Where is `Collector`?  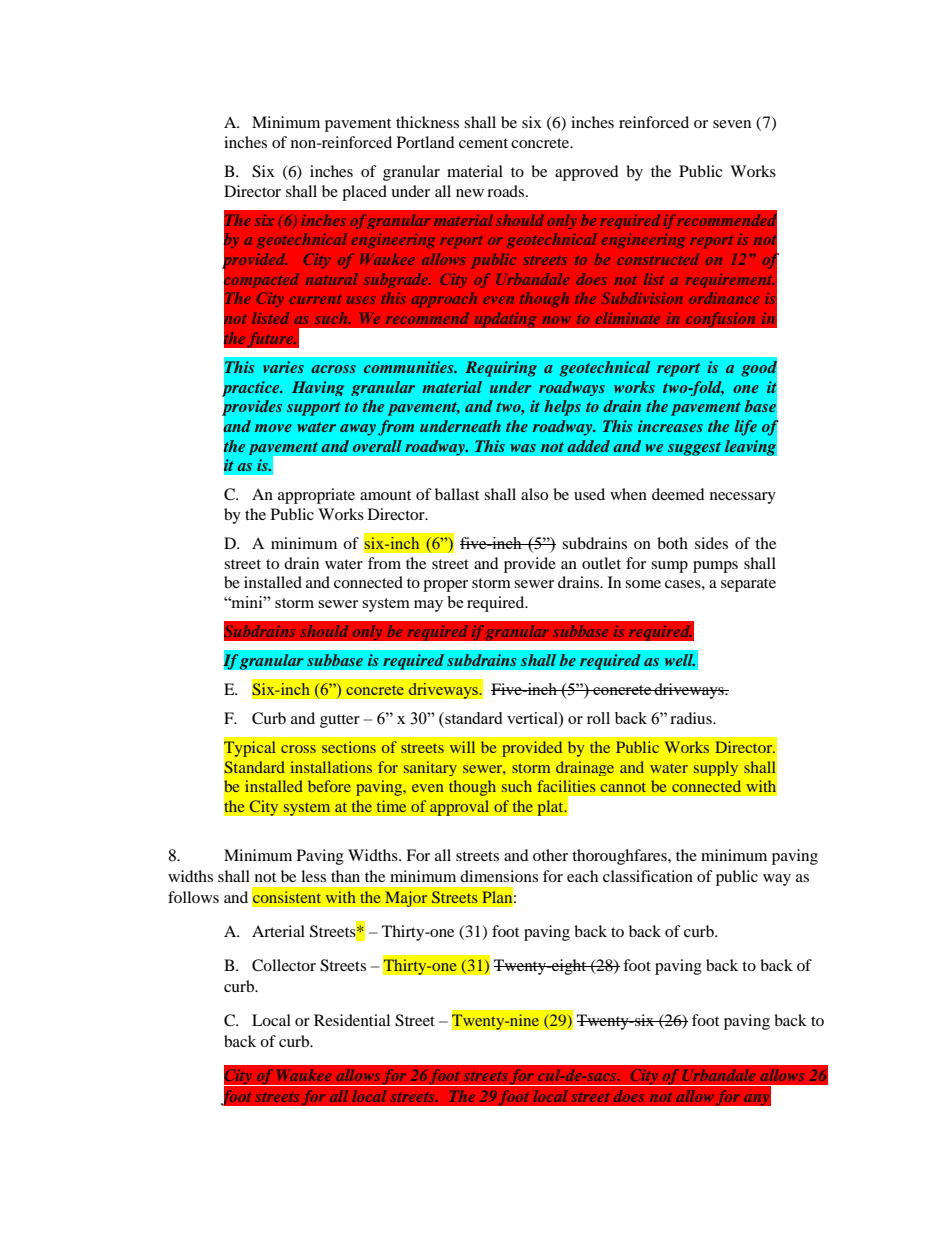
Collector is located at coordinates (284, 965).
